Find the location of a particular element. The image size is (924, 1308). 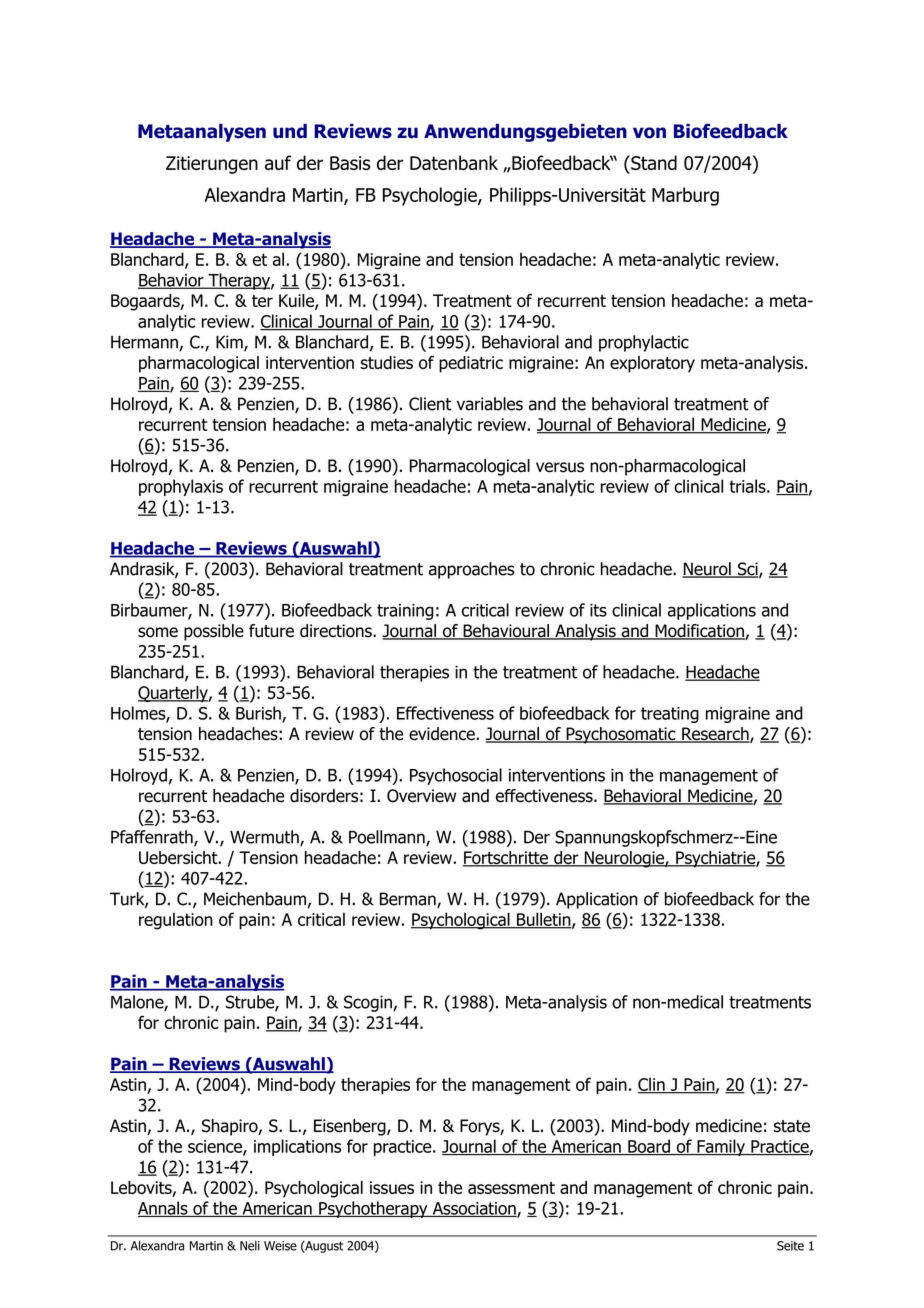

auf is located at coordinates (278, 162).
